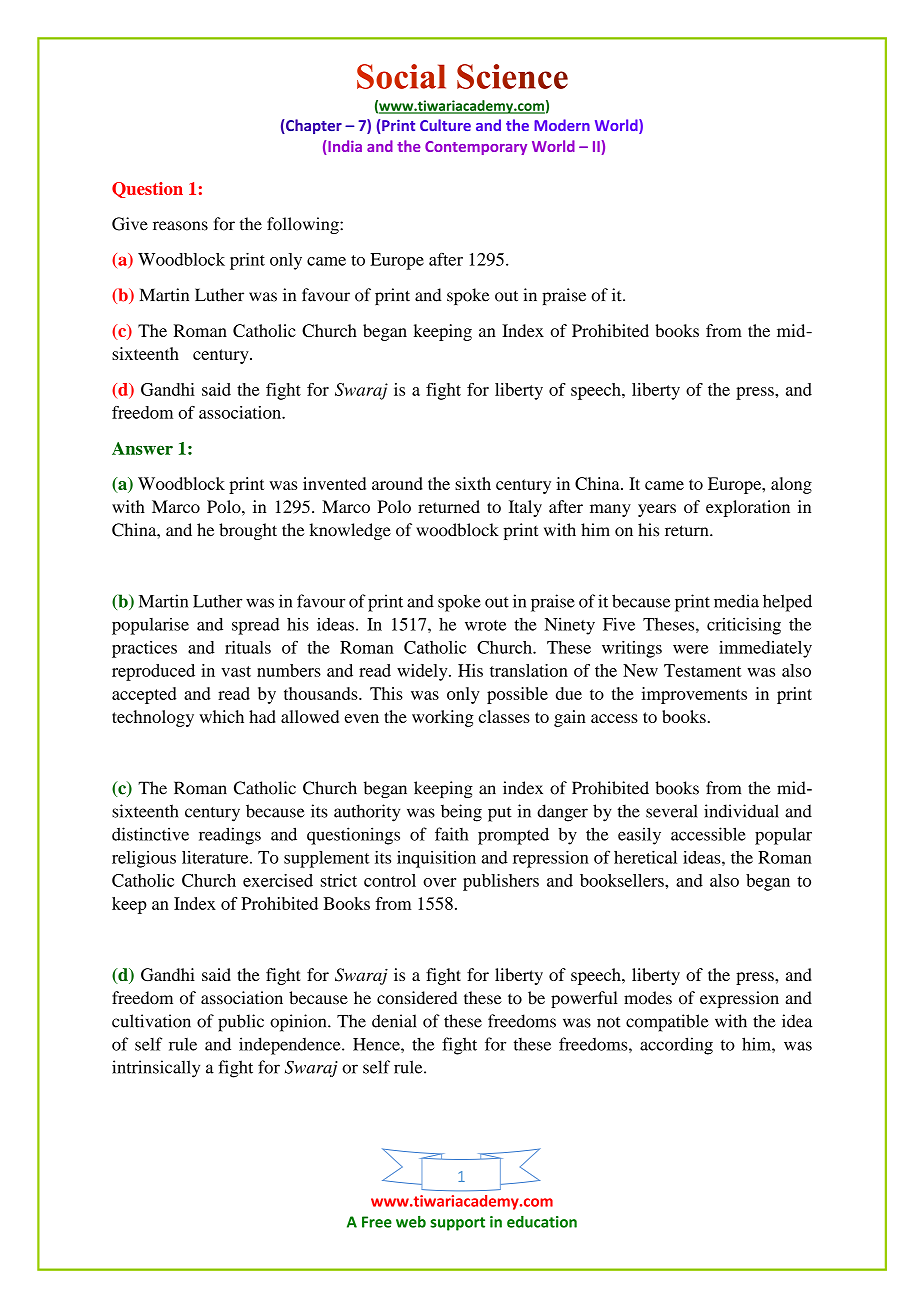 Image resolution: width=924 pixels, height=1308 pixels. I want to click on Contemporary, so click(476, 148).
